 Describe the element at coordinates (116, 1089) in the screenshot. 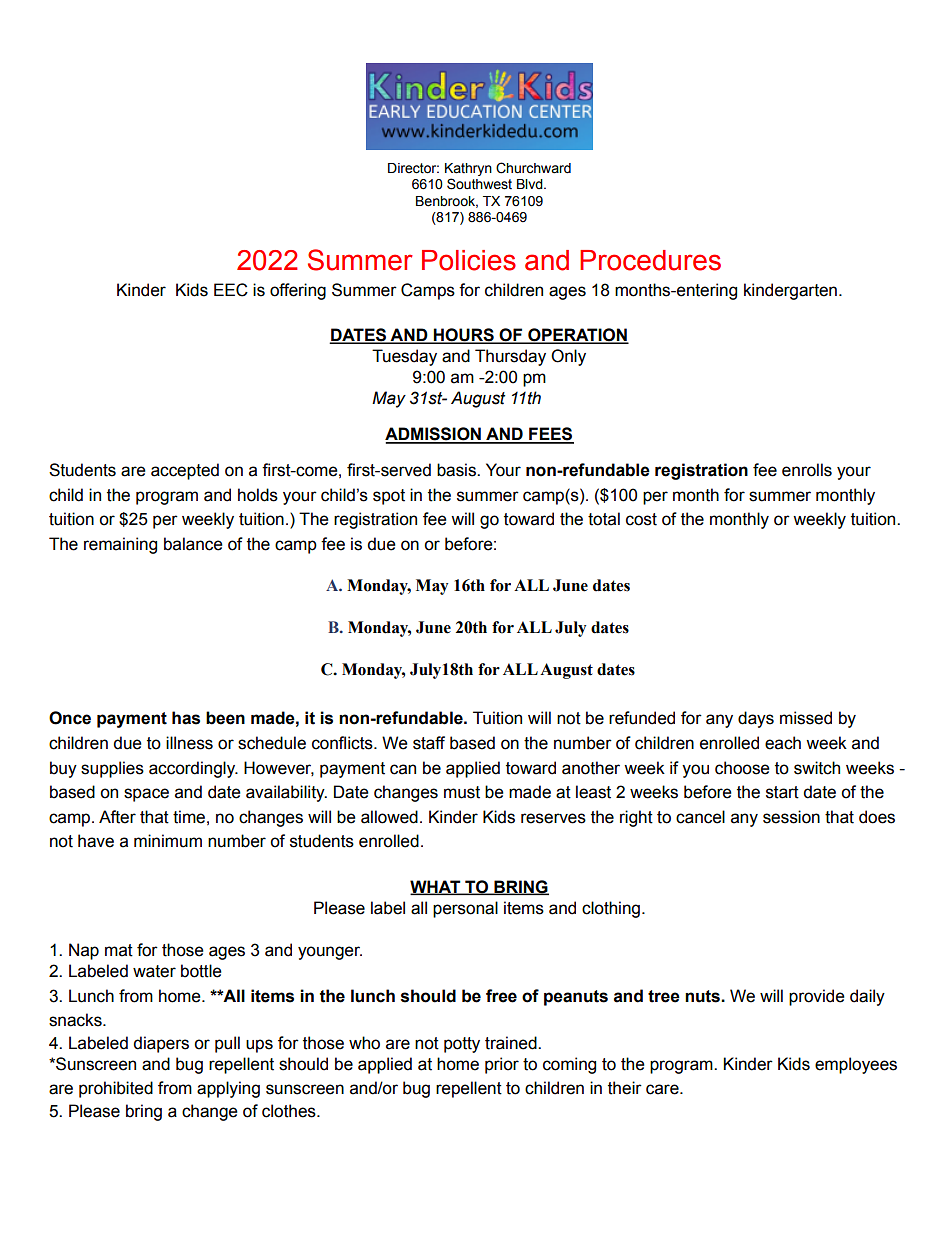

I see `prohibited` at that location.
